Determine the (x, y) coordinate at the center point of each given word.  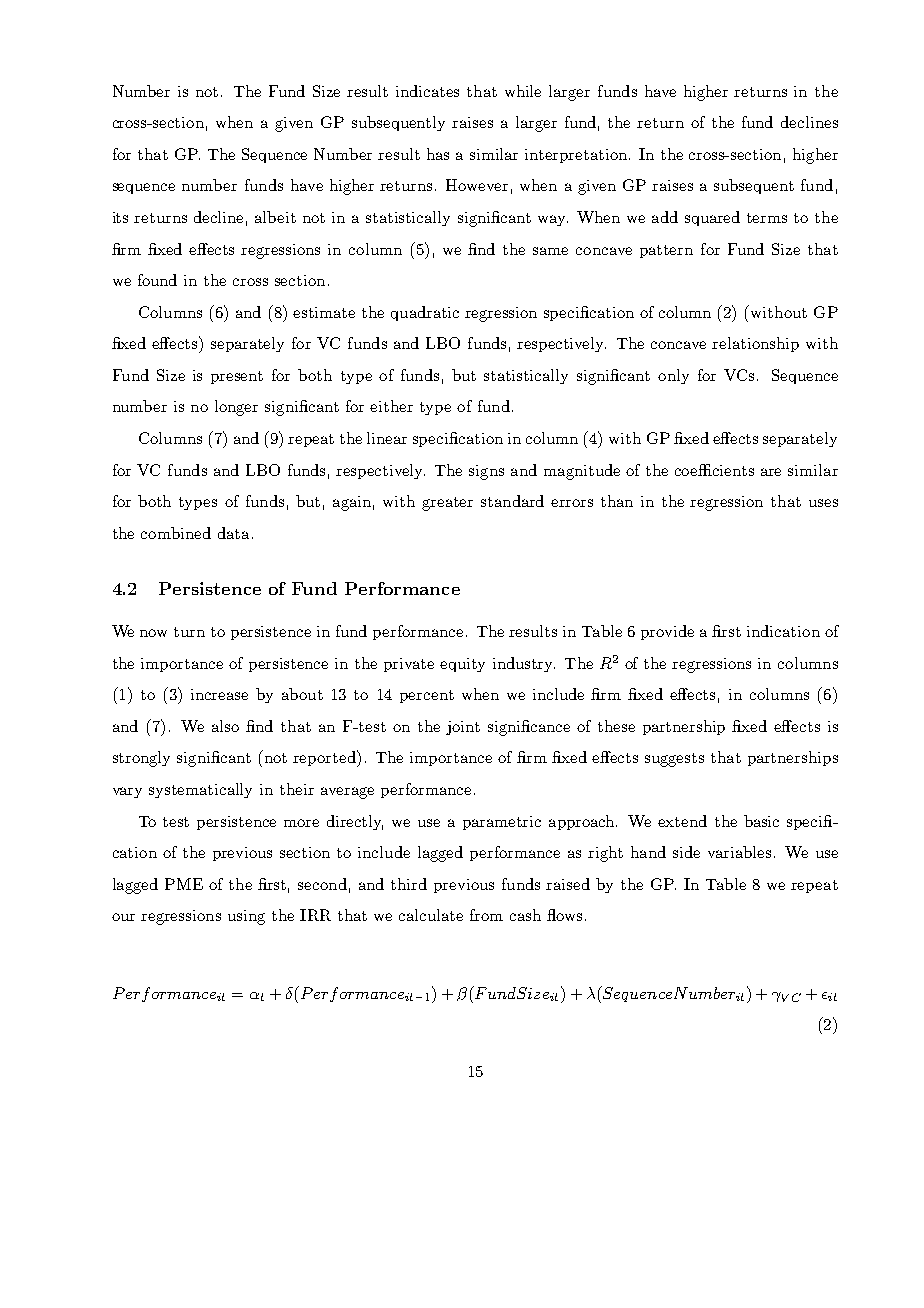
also (225, 726)
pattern (666, 251)
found (157, 280)
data (233, 533)
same (550, 251)
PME (184, 884)
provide (667, 632)
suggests (674, 760)
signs (486, 472)
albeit (275, 217)
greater (447, 504)
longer (236, 408)
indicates (427, 91)
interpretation (577, 156)
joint (463, 728)
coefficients (714, 470)
